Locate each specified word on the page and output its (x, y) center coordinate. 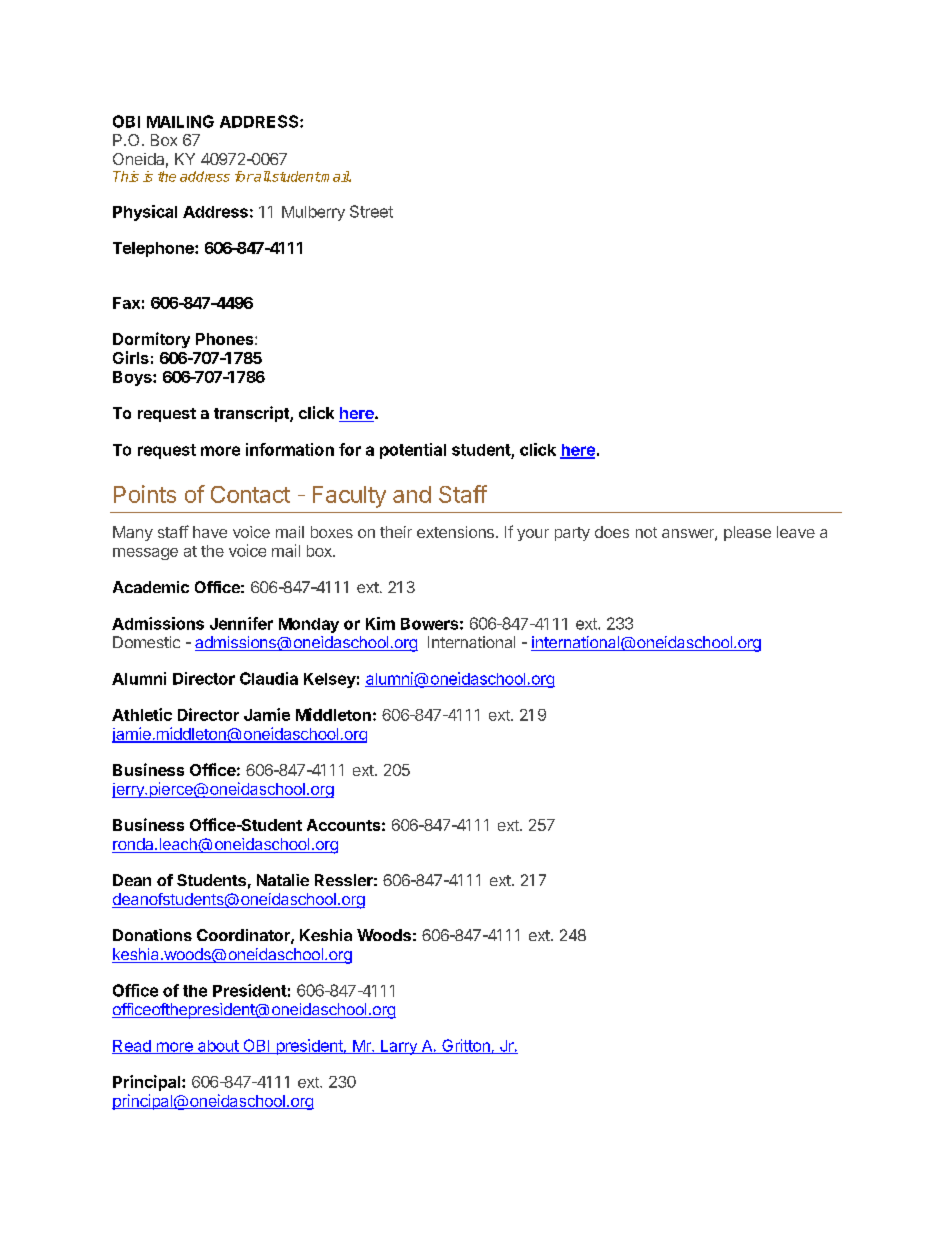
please (747, 533)
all (261, 176)
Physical (145, 213)
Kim (380, 623)
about (218, 1047)
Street (371, 211)
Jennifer (241, 623)
